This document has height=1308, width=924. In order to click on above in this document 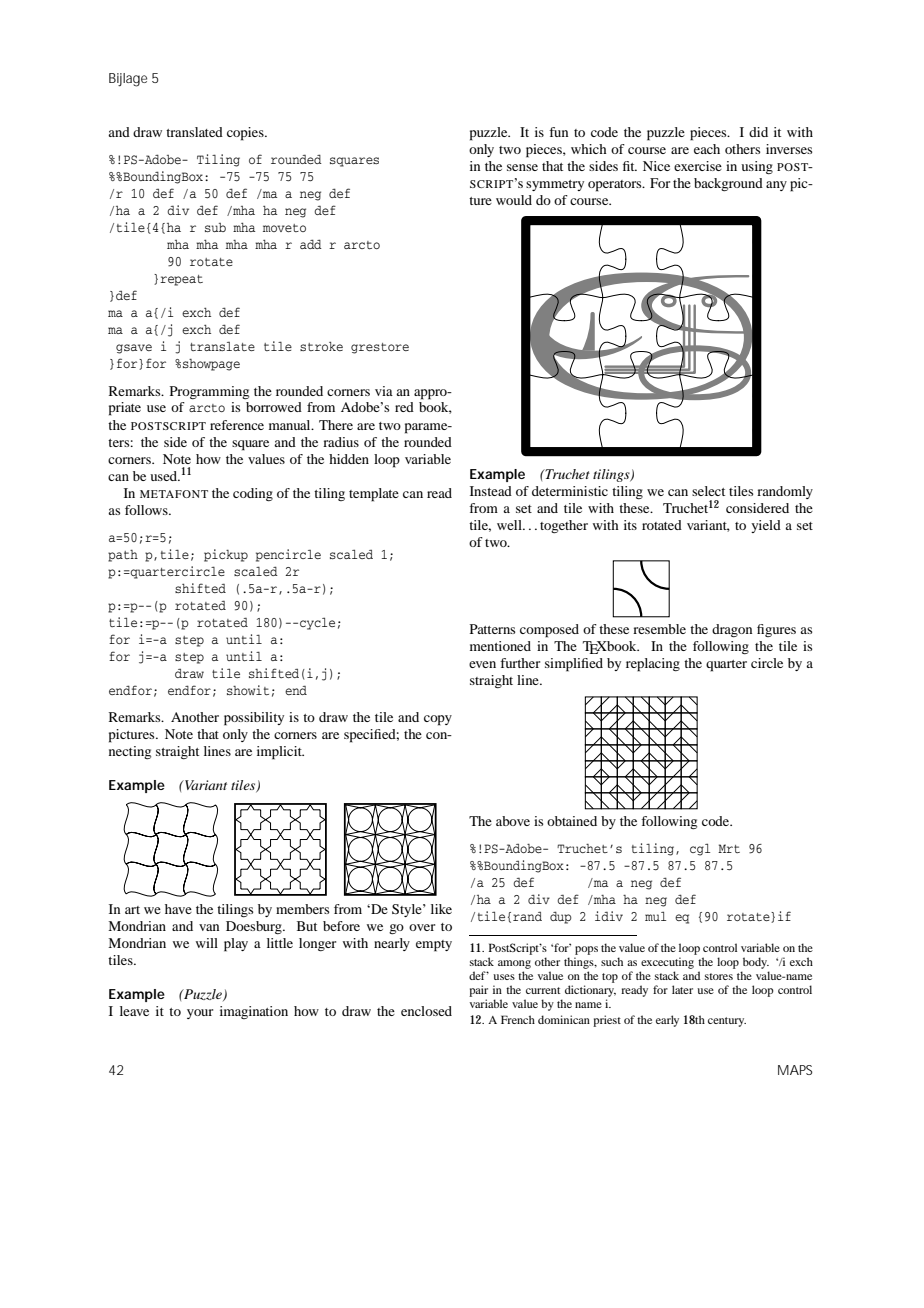, I will do `click(513, 821)`.
